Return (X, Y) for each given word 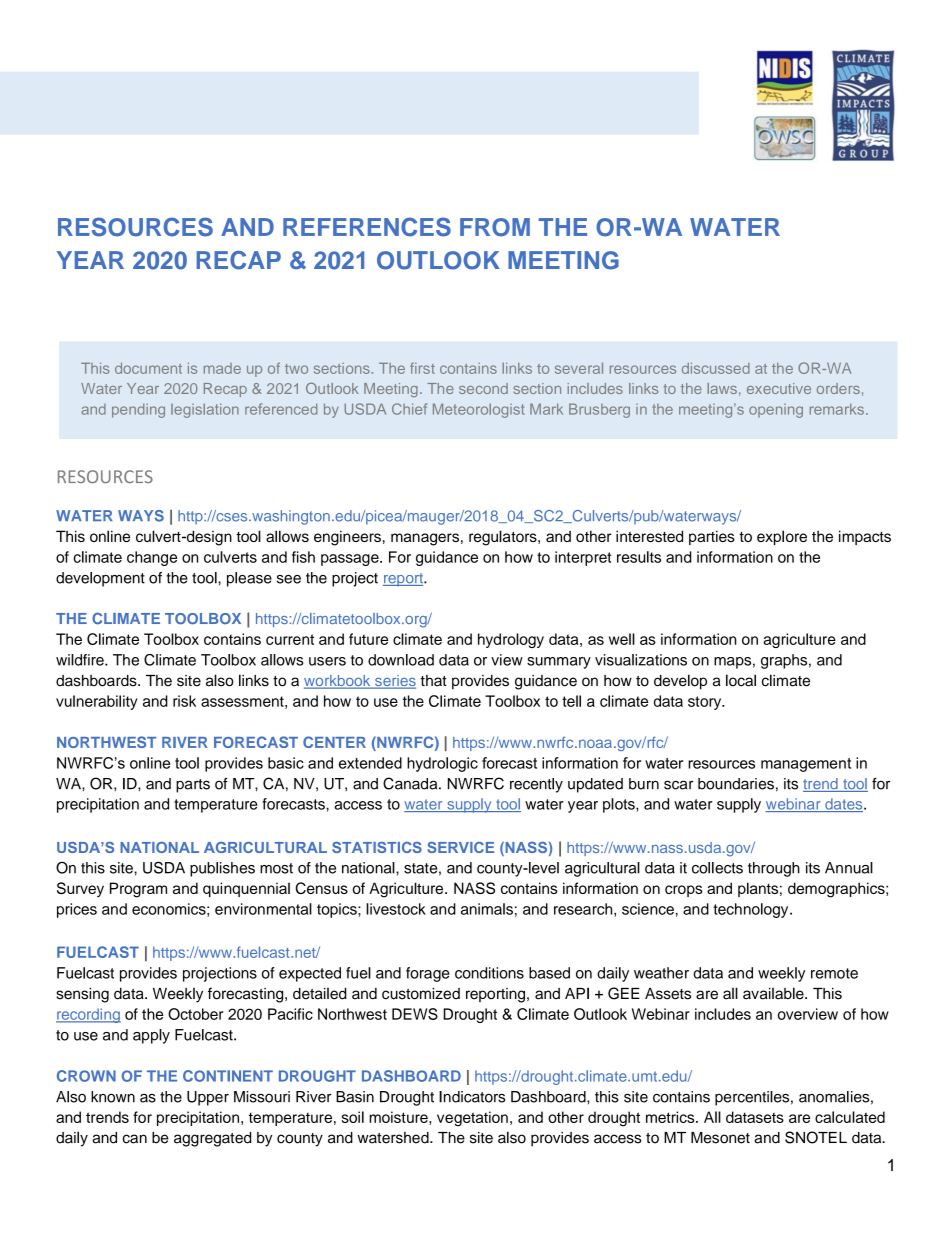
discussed (716, 368)
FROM (495, 227)
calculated (850, 1117)
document (148, 368)
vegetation (472, 1119)
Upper (208, 1098)
